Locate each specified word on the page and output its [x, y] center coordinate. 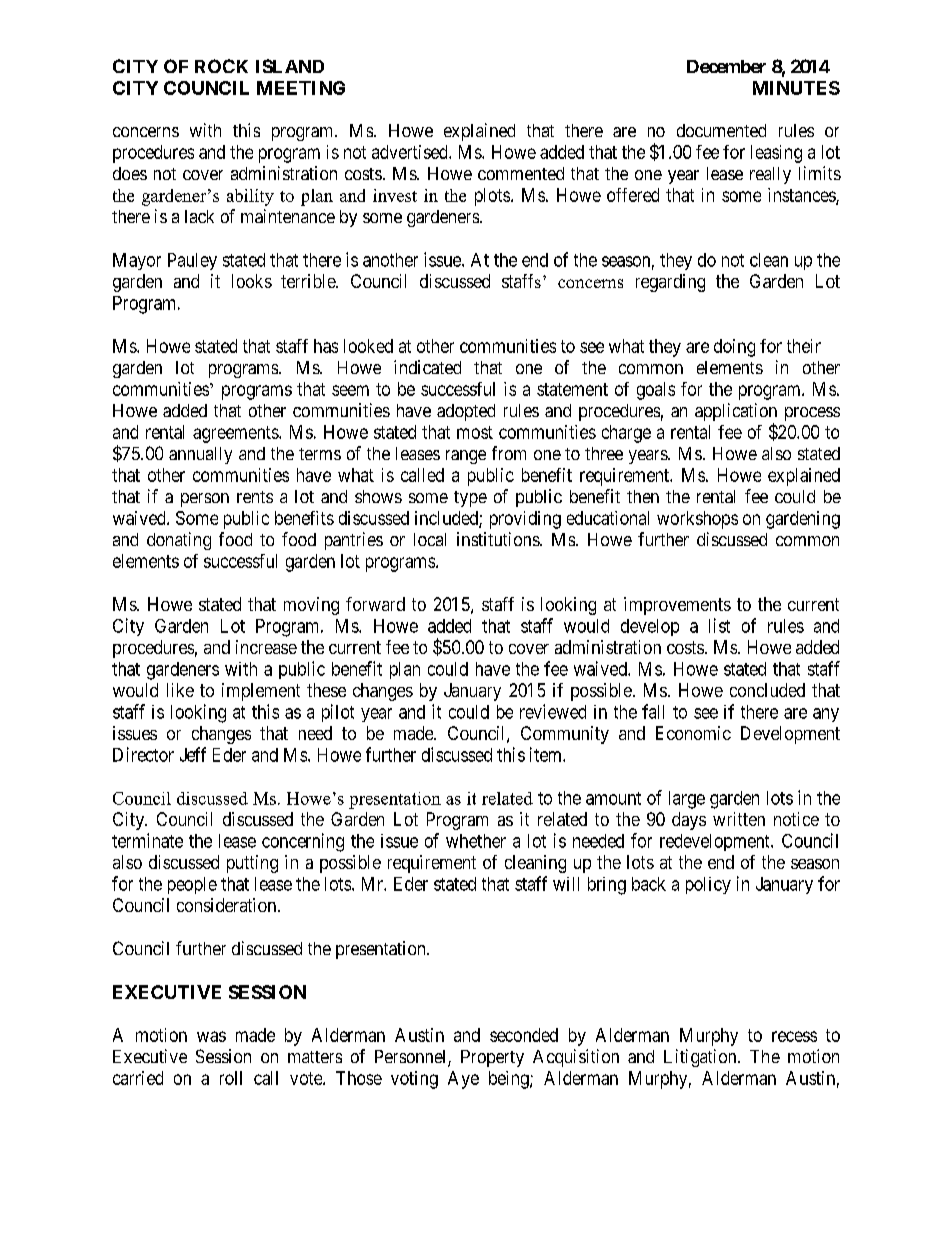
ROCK [221, 66]
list [719, 625]
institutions [499, 539]
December [726, 66]
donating [179, 541]
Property [492, 1058]
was [211, 1036]
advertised [411, 152]
